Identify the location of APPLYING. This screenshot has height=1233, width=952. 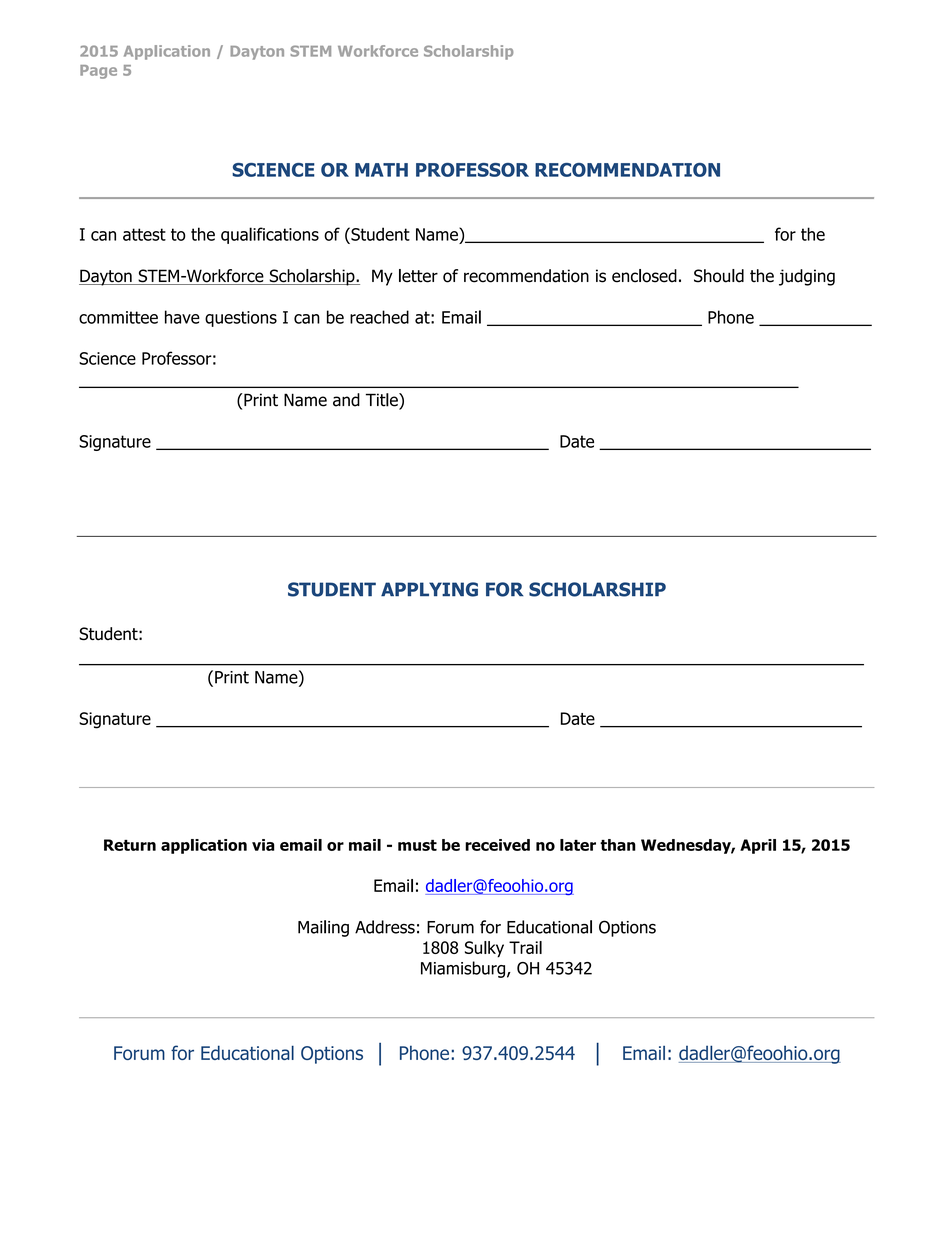
(429, 589).
